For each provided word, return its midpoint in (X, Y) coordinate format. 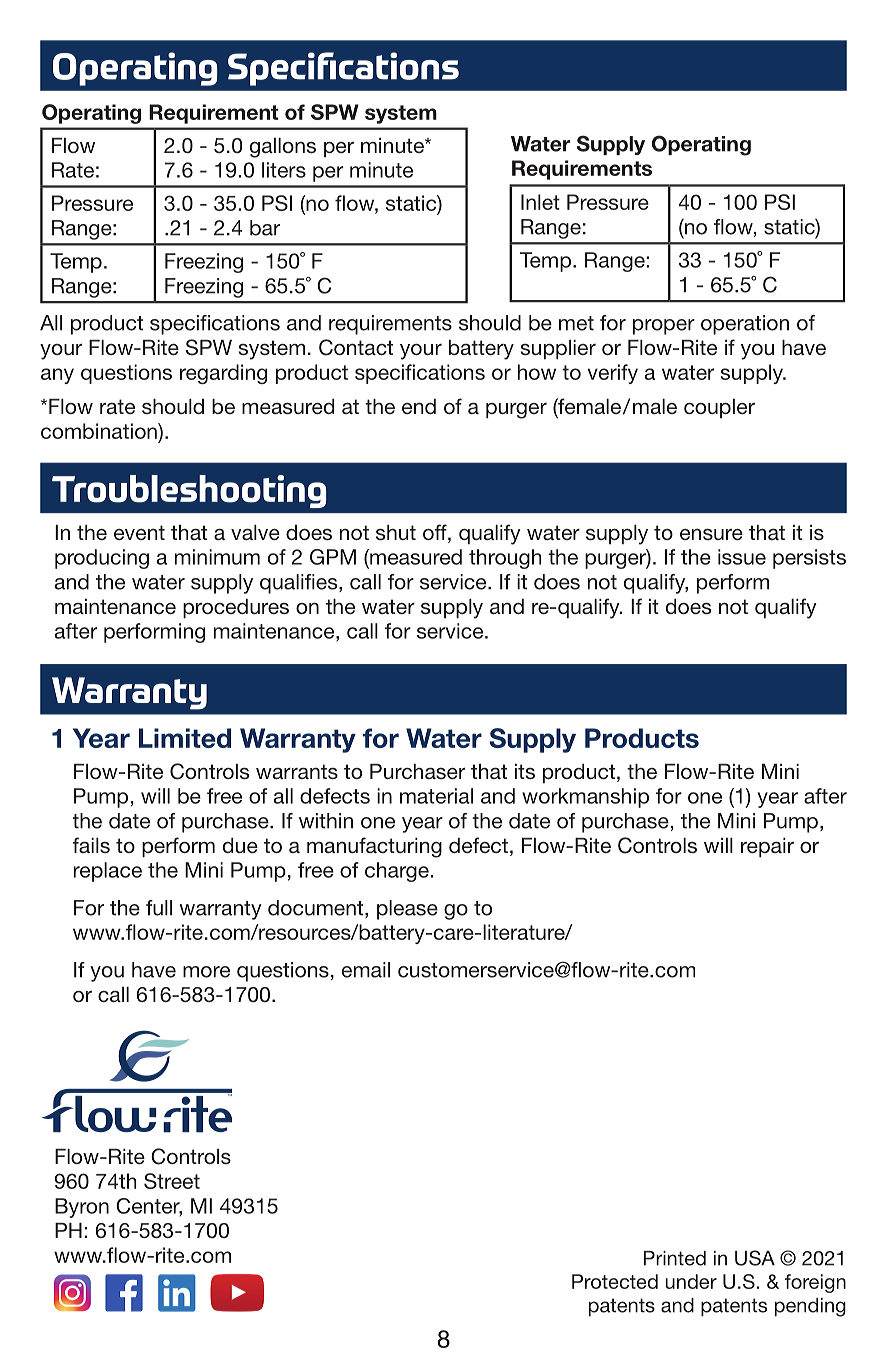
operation (745, 325)
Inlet (540, 202)
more (206, 972)
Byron (82, 1208)
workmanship (585, 798)
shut (396, 533)
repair (767, 847)
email (366, 970)
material (436, 796)
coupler (719, 408)
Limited (185, 738)
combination (100, 431)
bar (265, 228)
